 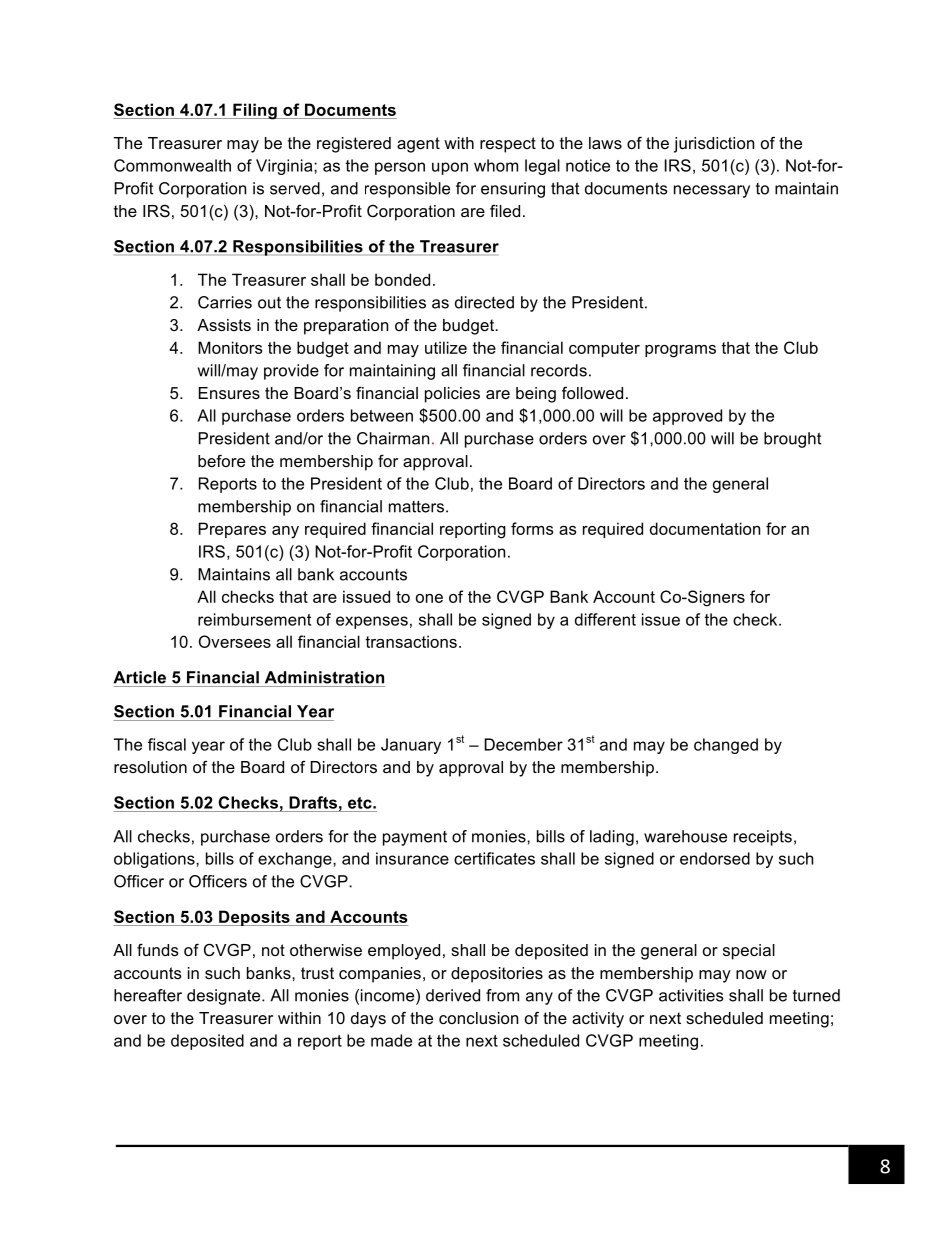 I want to click on designate, so click(x=225, y=997).
